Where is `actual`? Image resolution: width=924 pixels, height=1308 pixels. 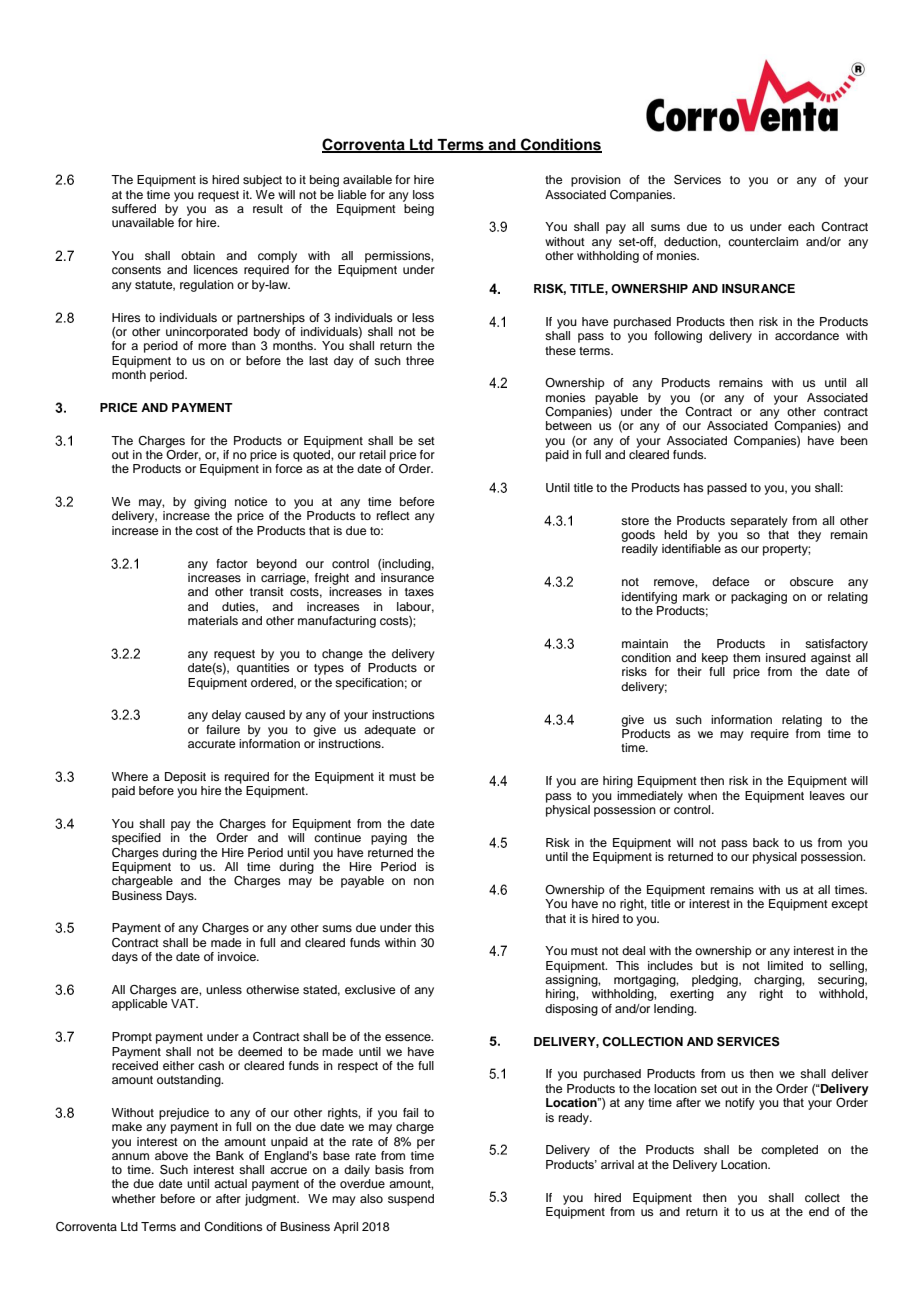
actual is located at coordinates (230, 1183).
